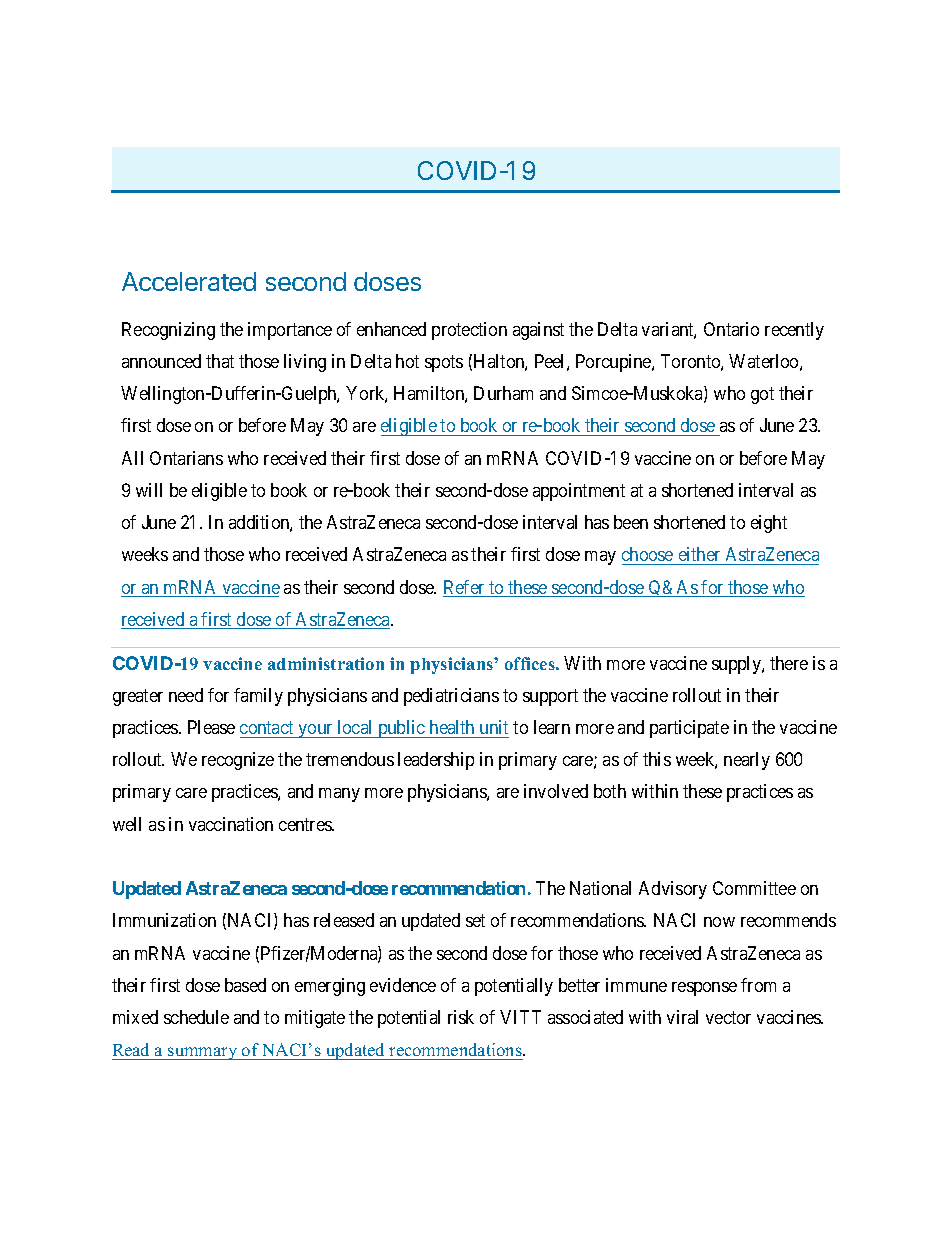 The height and width of the page is (1233, 952). What do you see at coordinates (469, 331) in the page?
I see `protection` at bounding box center [469, 331].
